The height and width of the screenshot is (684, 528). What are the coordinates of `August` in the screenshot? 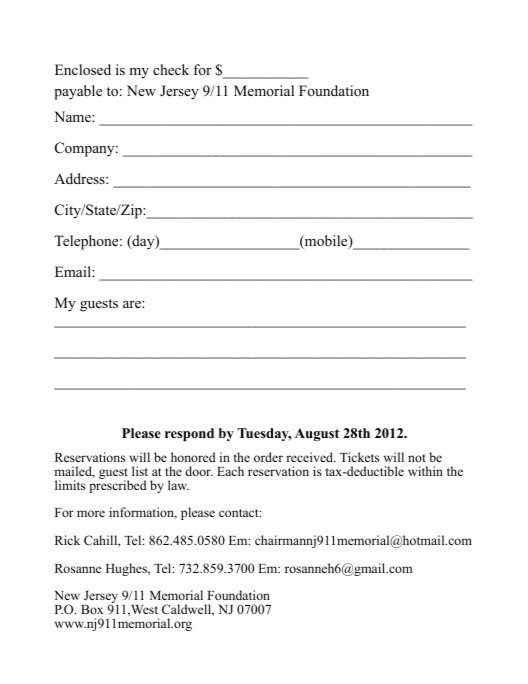 It's located at (317, 434).
